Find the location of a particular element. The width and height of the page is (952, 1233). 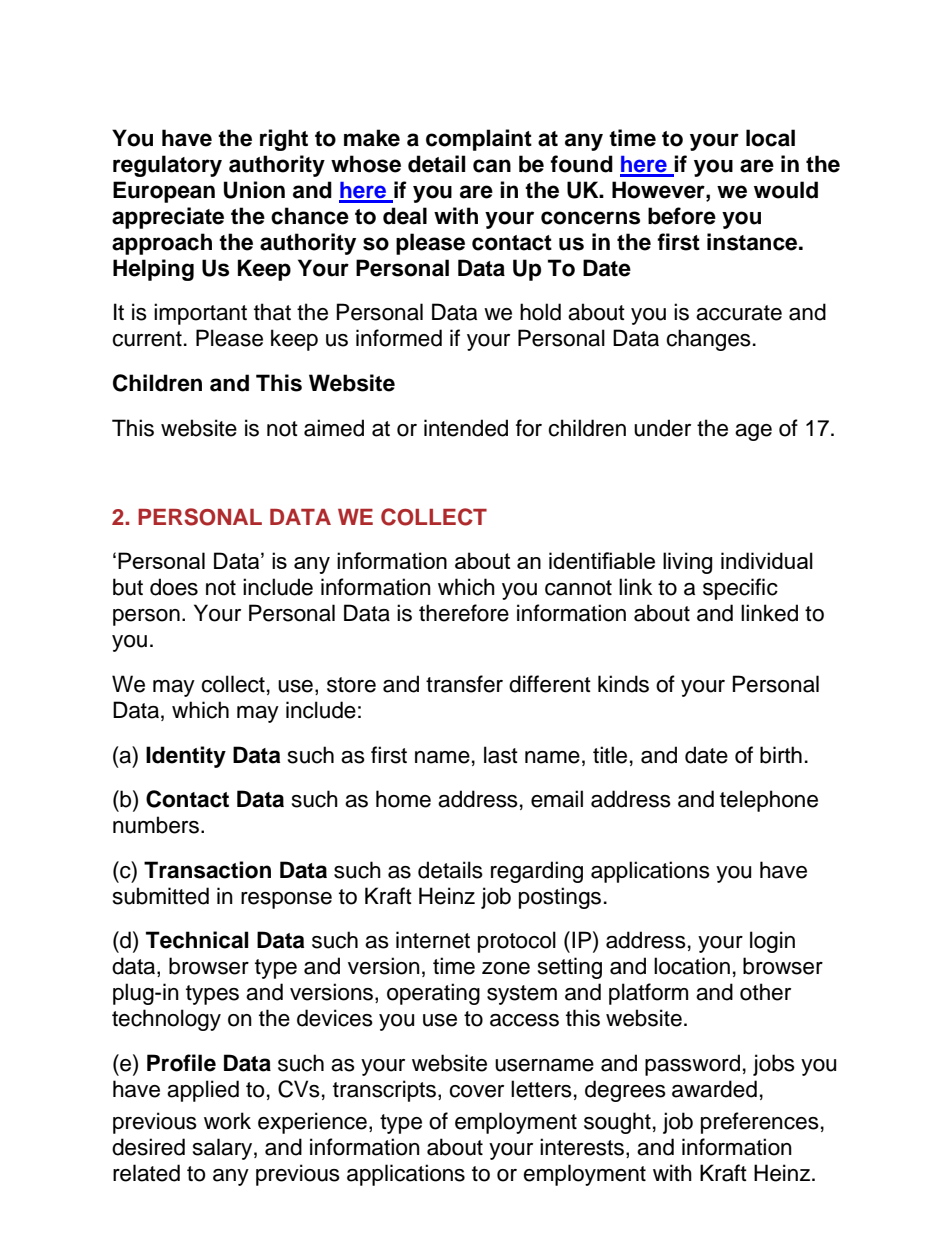

specific is located at coordinates (740, 589).
